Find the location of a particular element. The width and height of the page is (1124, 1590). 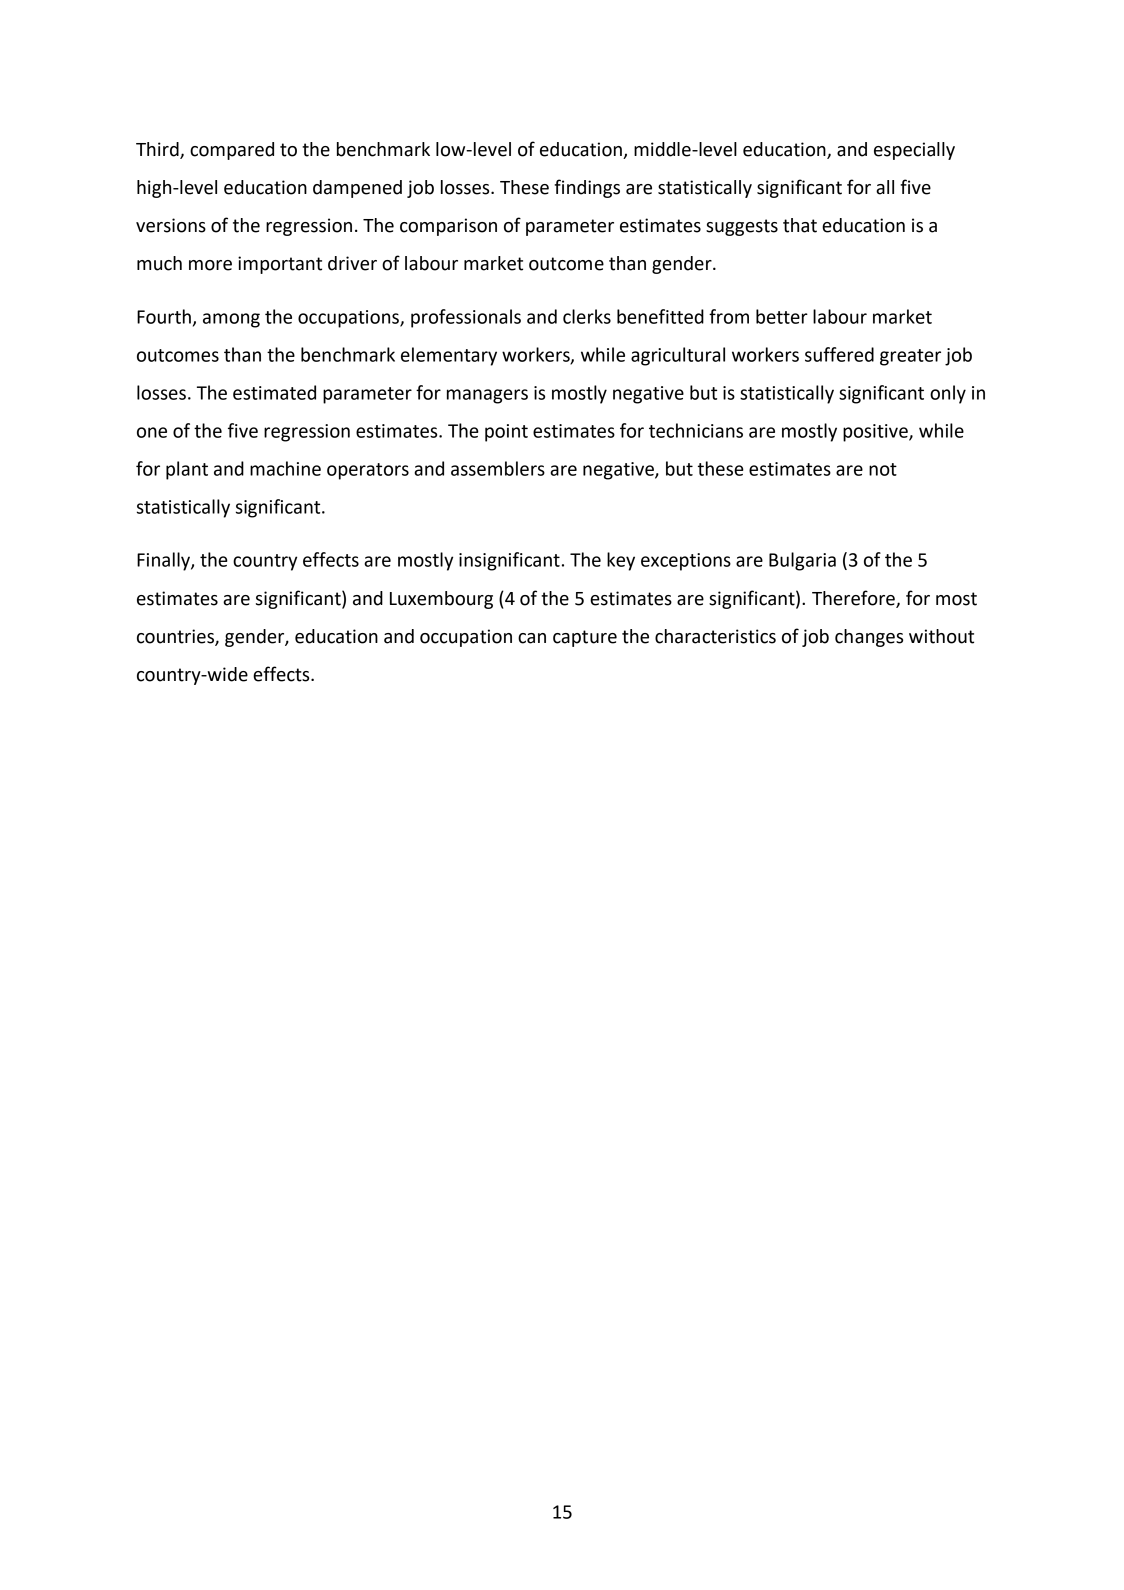

managers is located at coordinates (487, 396).
